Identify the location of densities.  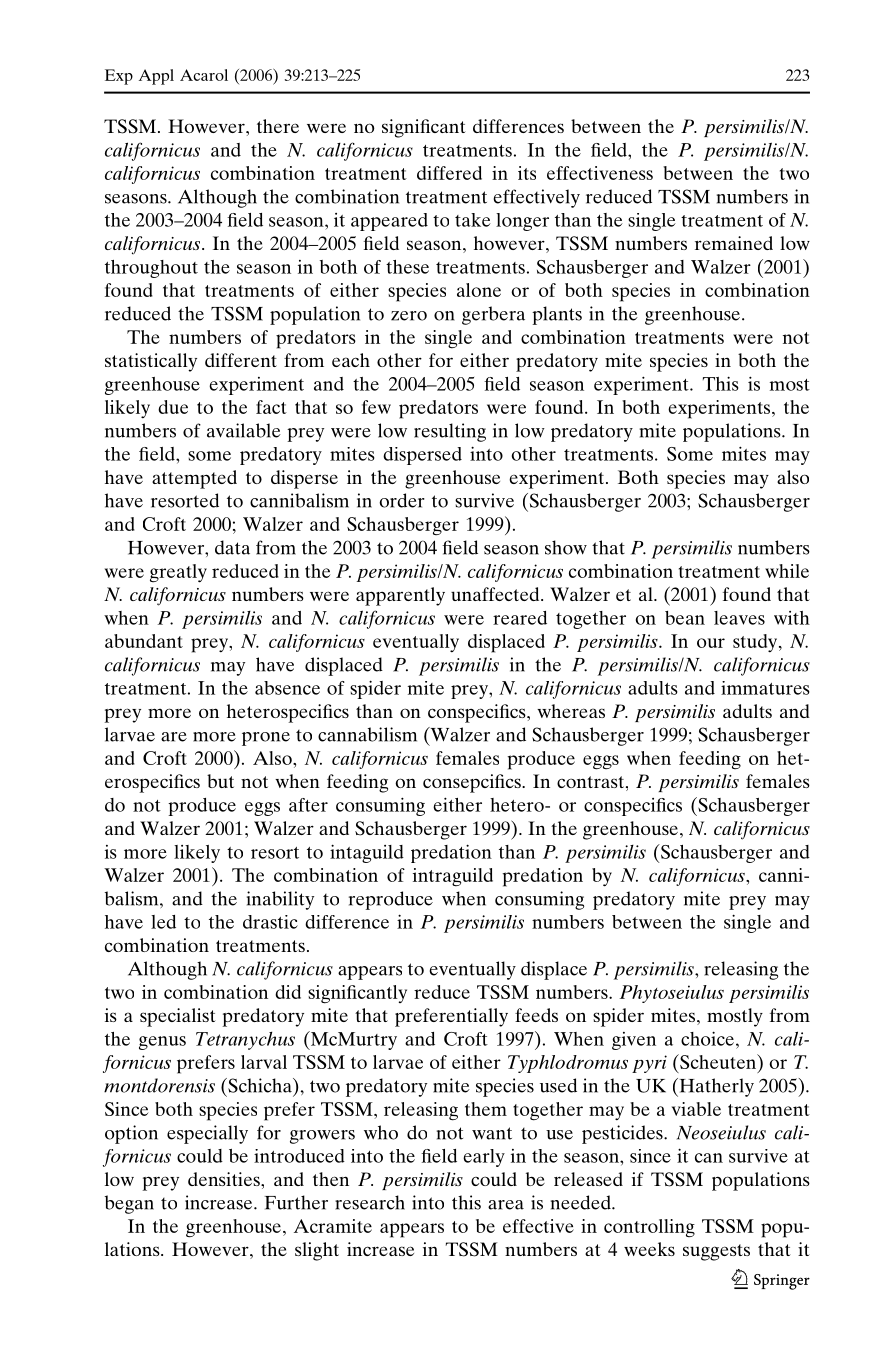
(225, 1179).
